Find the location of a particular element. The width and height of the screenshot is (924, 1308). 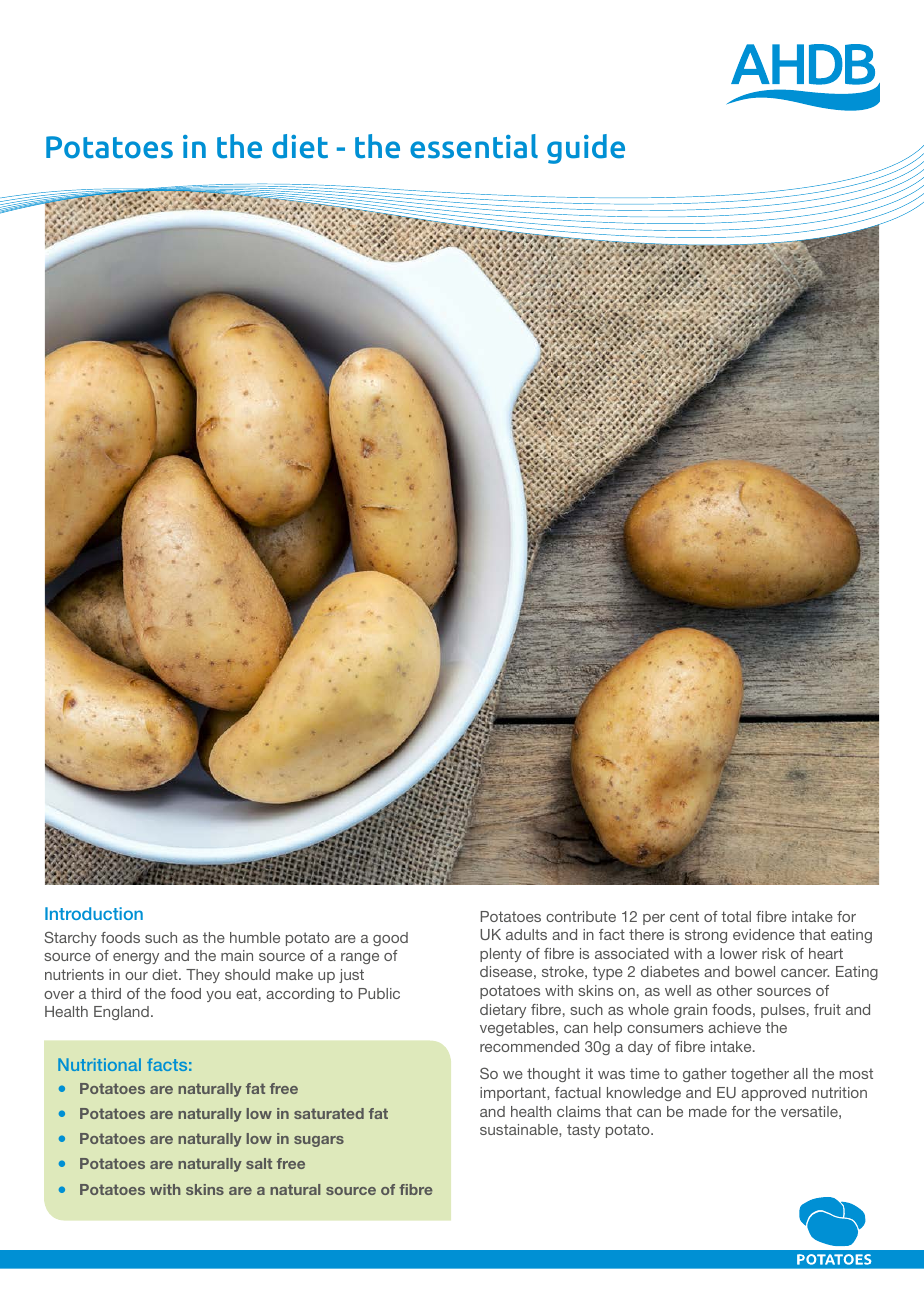

contribute is located at coordinates (581, 916).
